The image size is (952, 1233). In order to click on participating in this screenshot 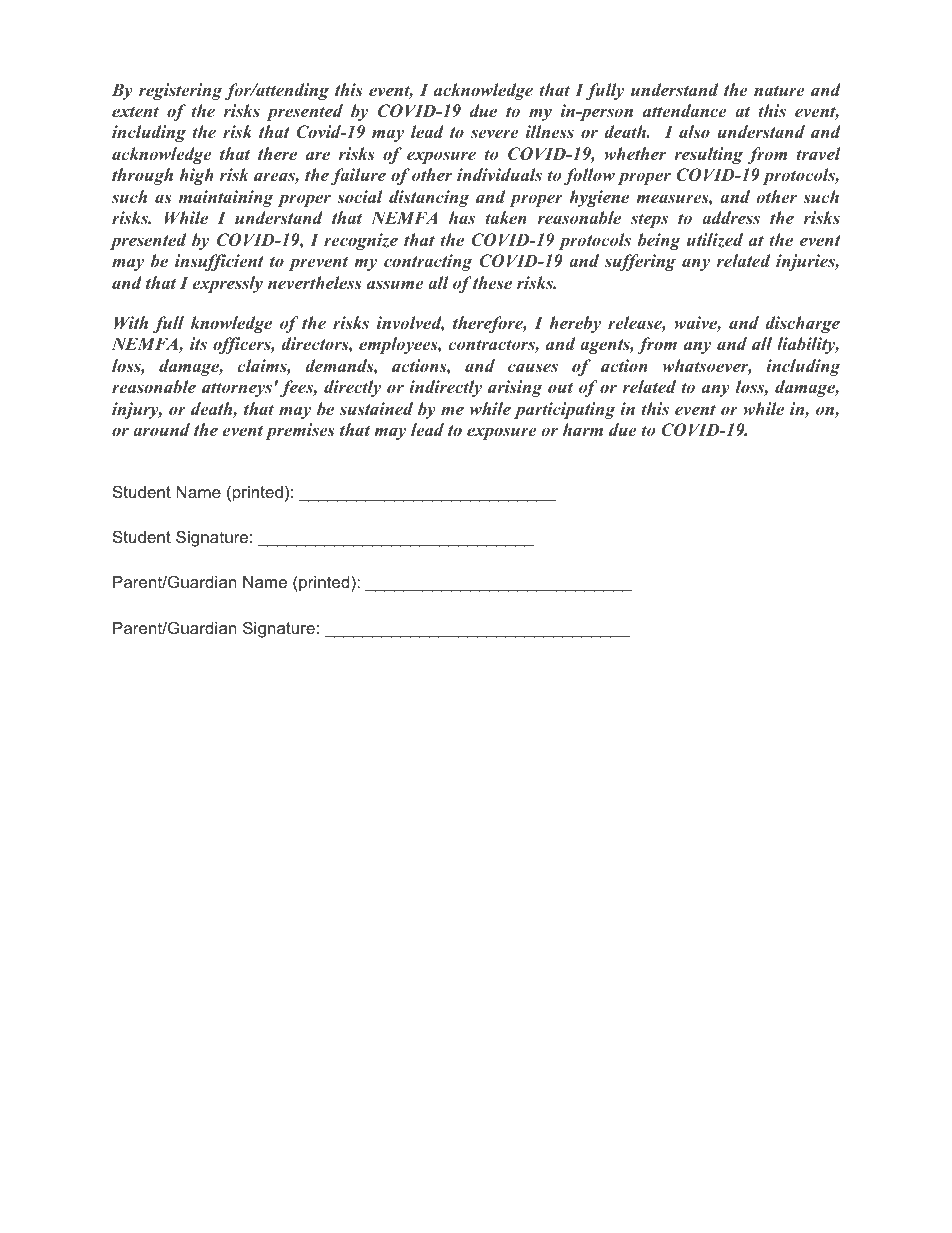, I will do `click(564, 410)`.
